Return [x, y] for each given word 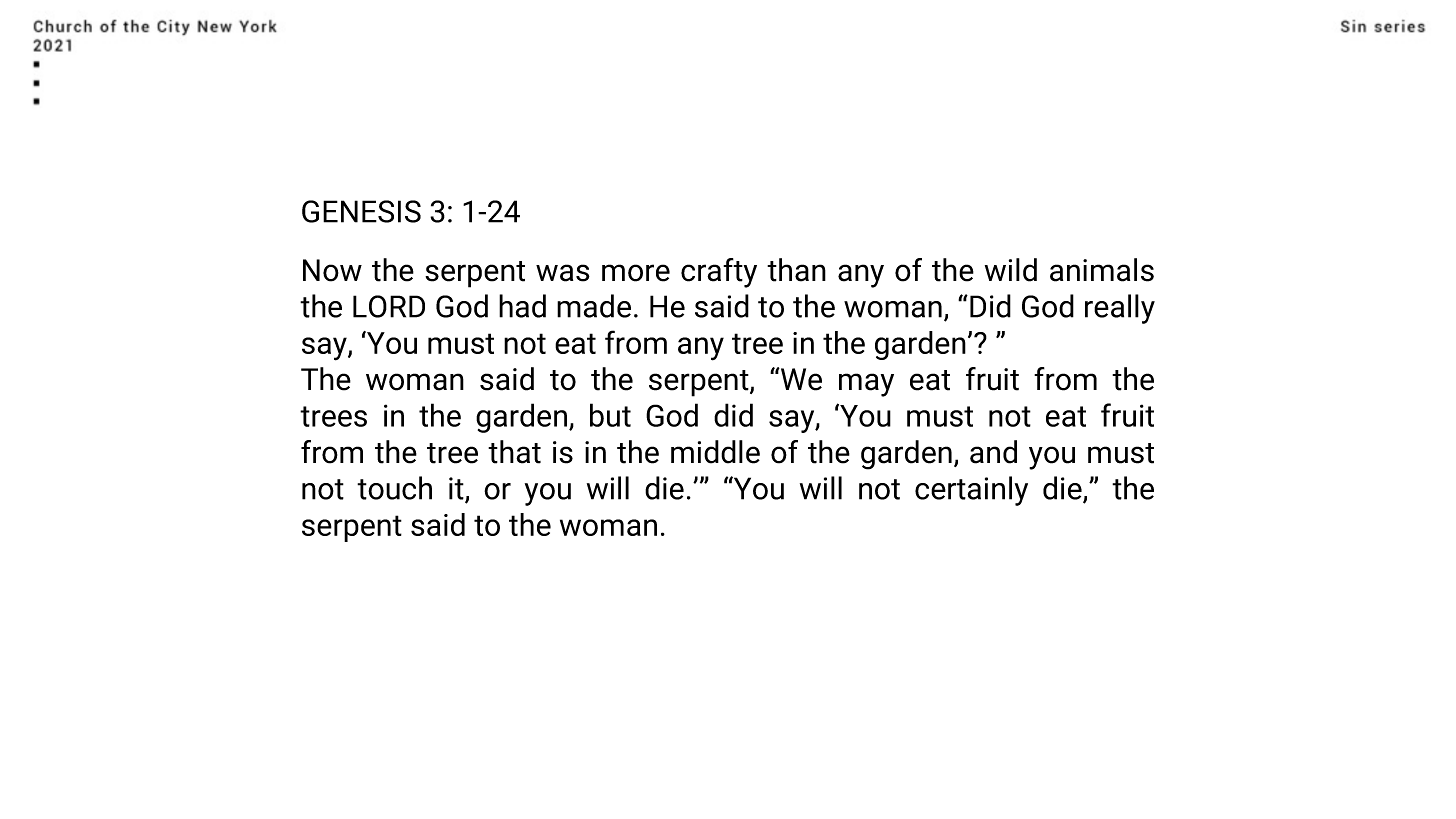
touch [394, 488]
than [796, 270]
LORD [389, 306]
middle [715, 452]
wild [1011, 270]
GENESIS [361, 211]
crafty [719, 273]
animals [1102, 270]
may [866, 385]
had [522, 306]
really [1120, 309]
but [610, 415]
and [993, 452]
